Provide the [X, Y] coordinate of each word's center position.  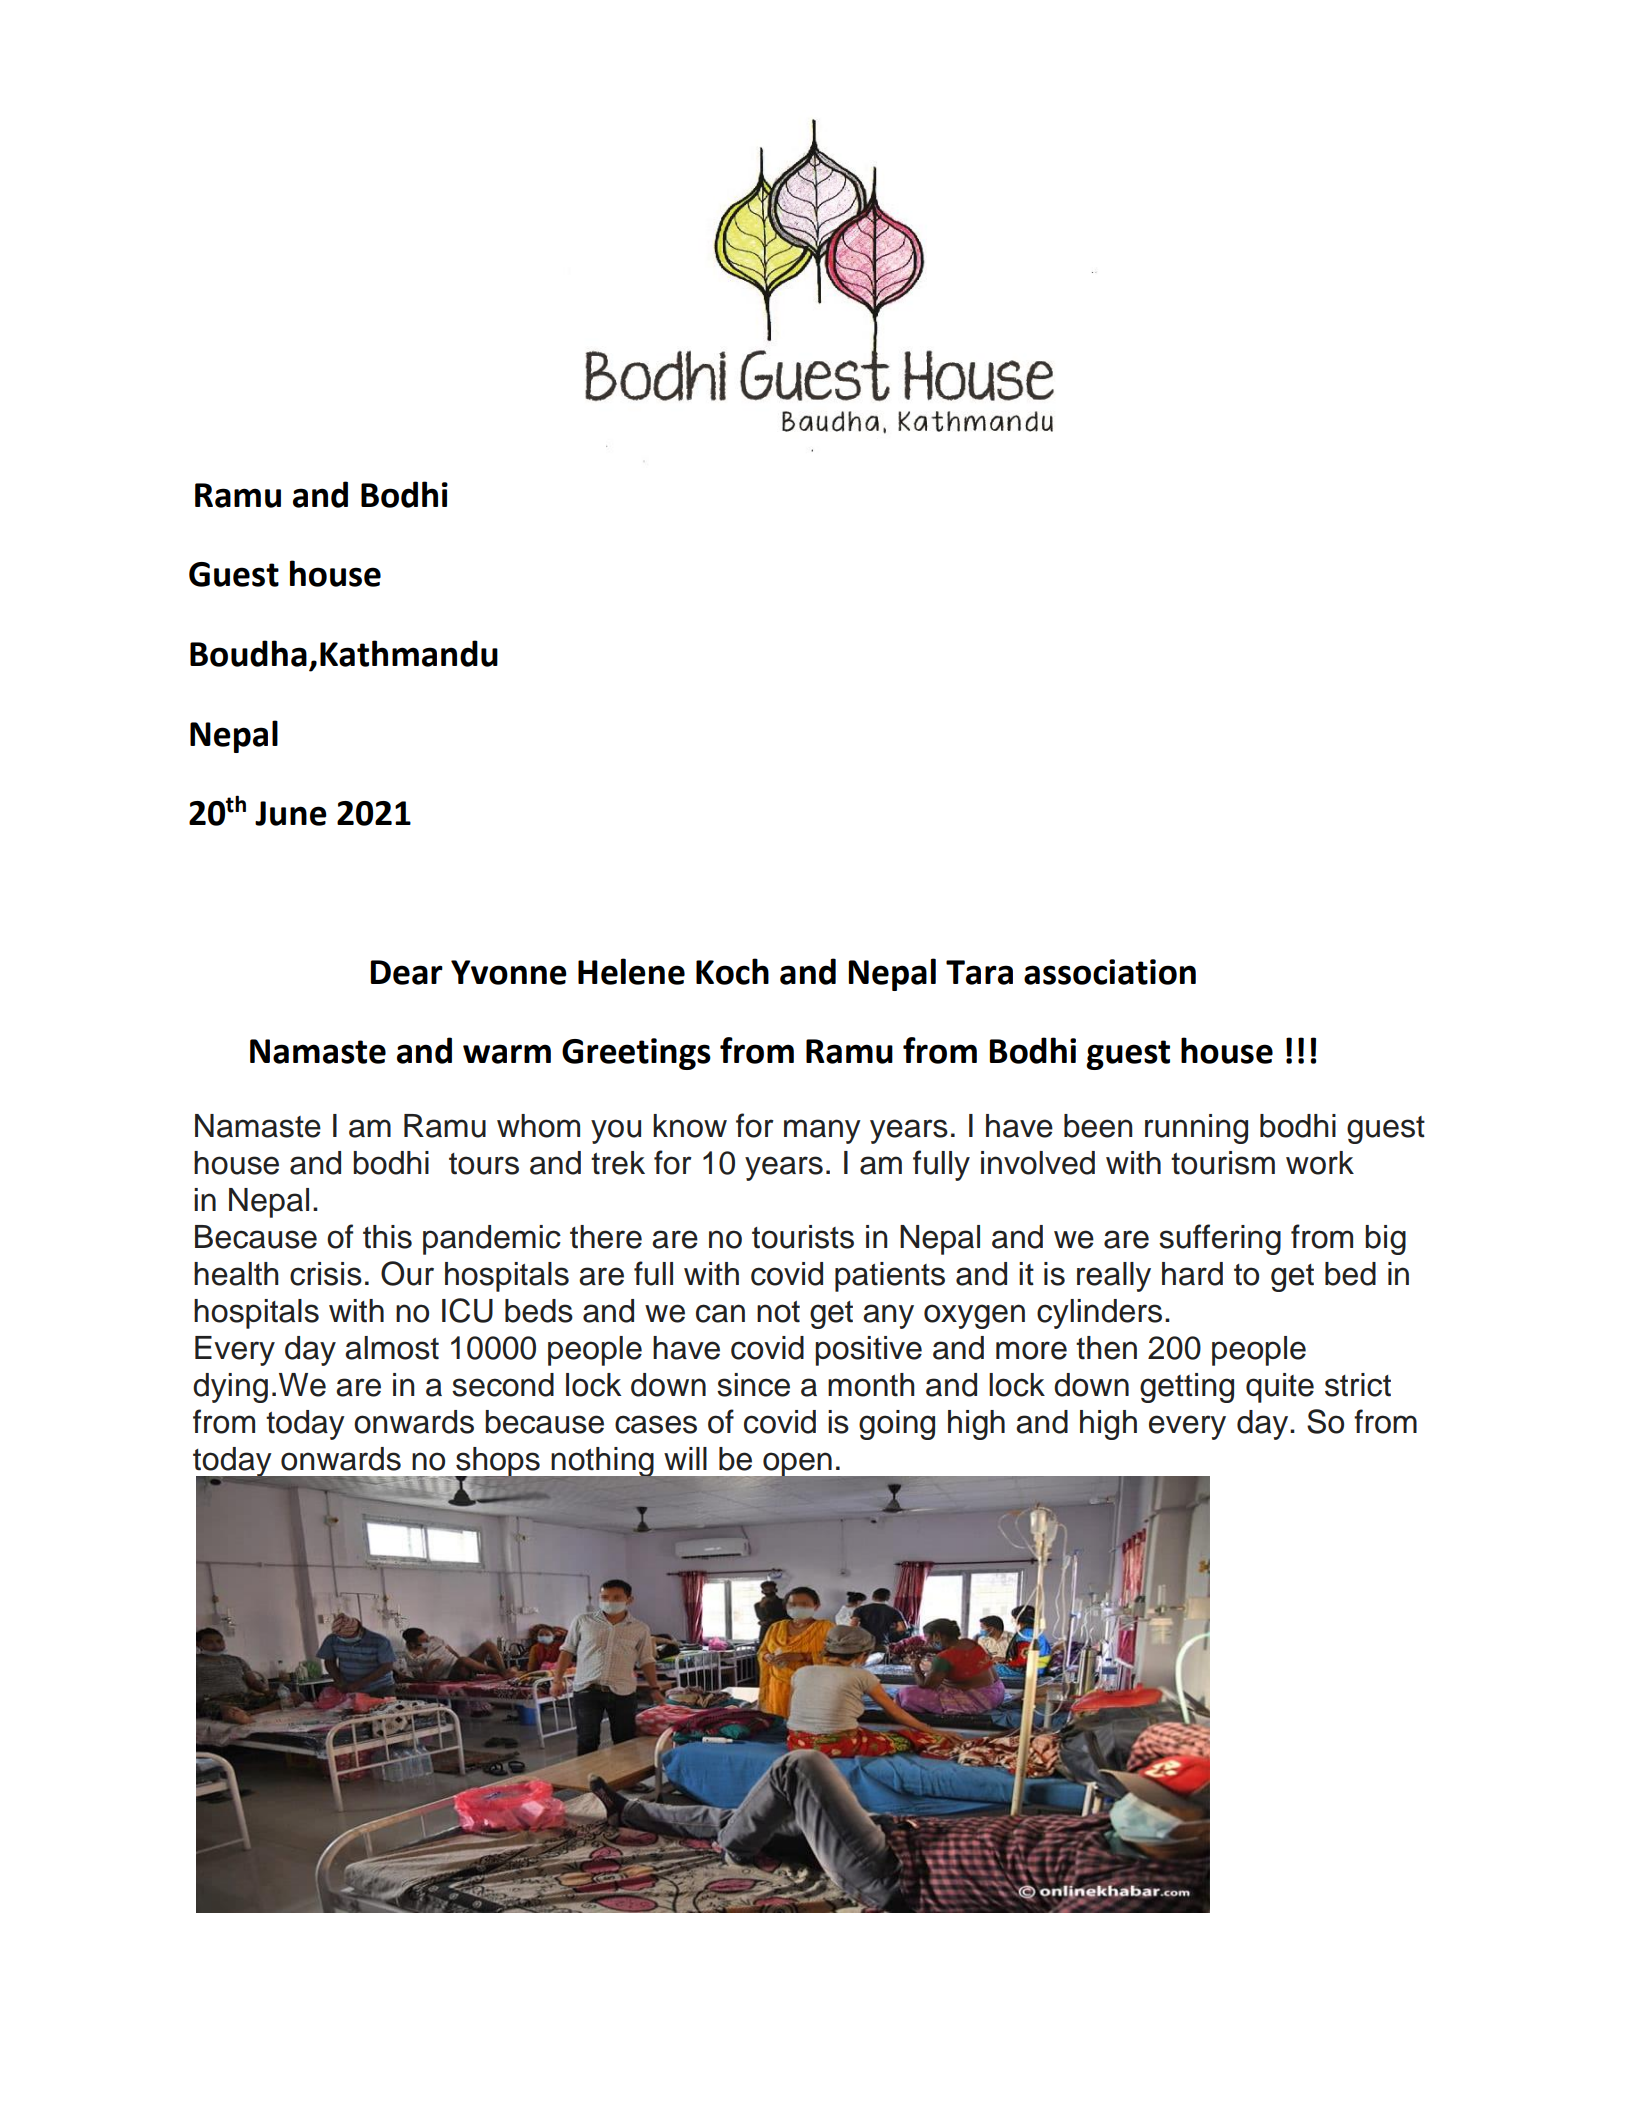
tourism [1223, 1163]
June [291, 813]
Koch [732, 971]
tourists [803, 1237]
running [1196, 1129]
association [1110, 972]
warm [507, 1054]
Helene [631, 971]
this [387, 1237]
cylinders [1099, 1314]
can [720, 1313]
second [503, 1385]
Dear [407, 972]
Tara [979, 972]
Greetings [636, 1054]
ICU [467, 1310]
